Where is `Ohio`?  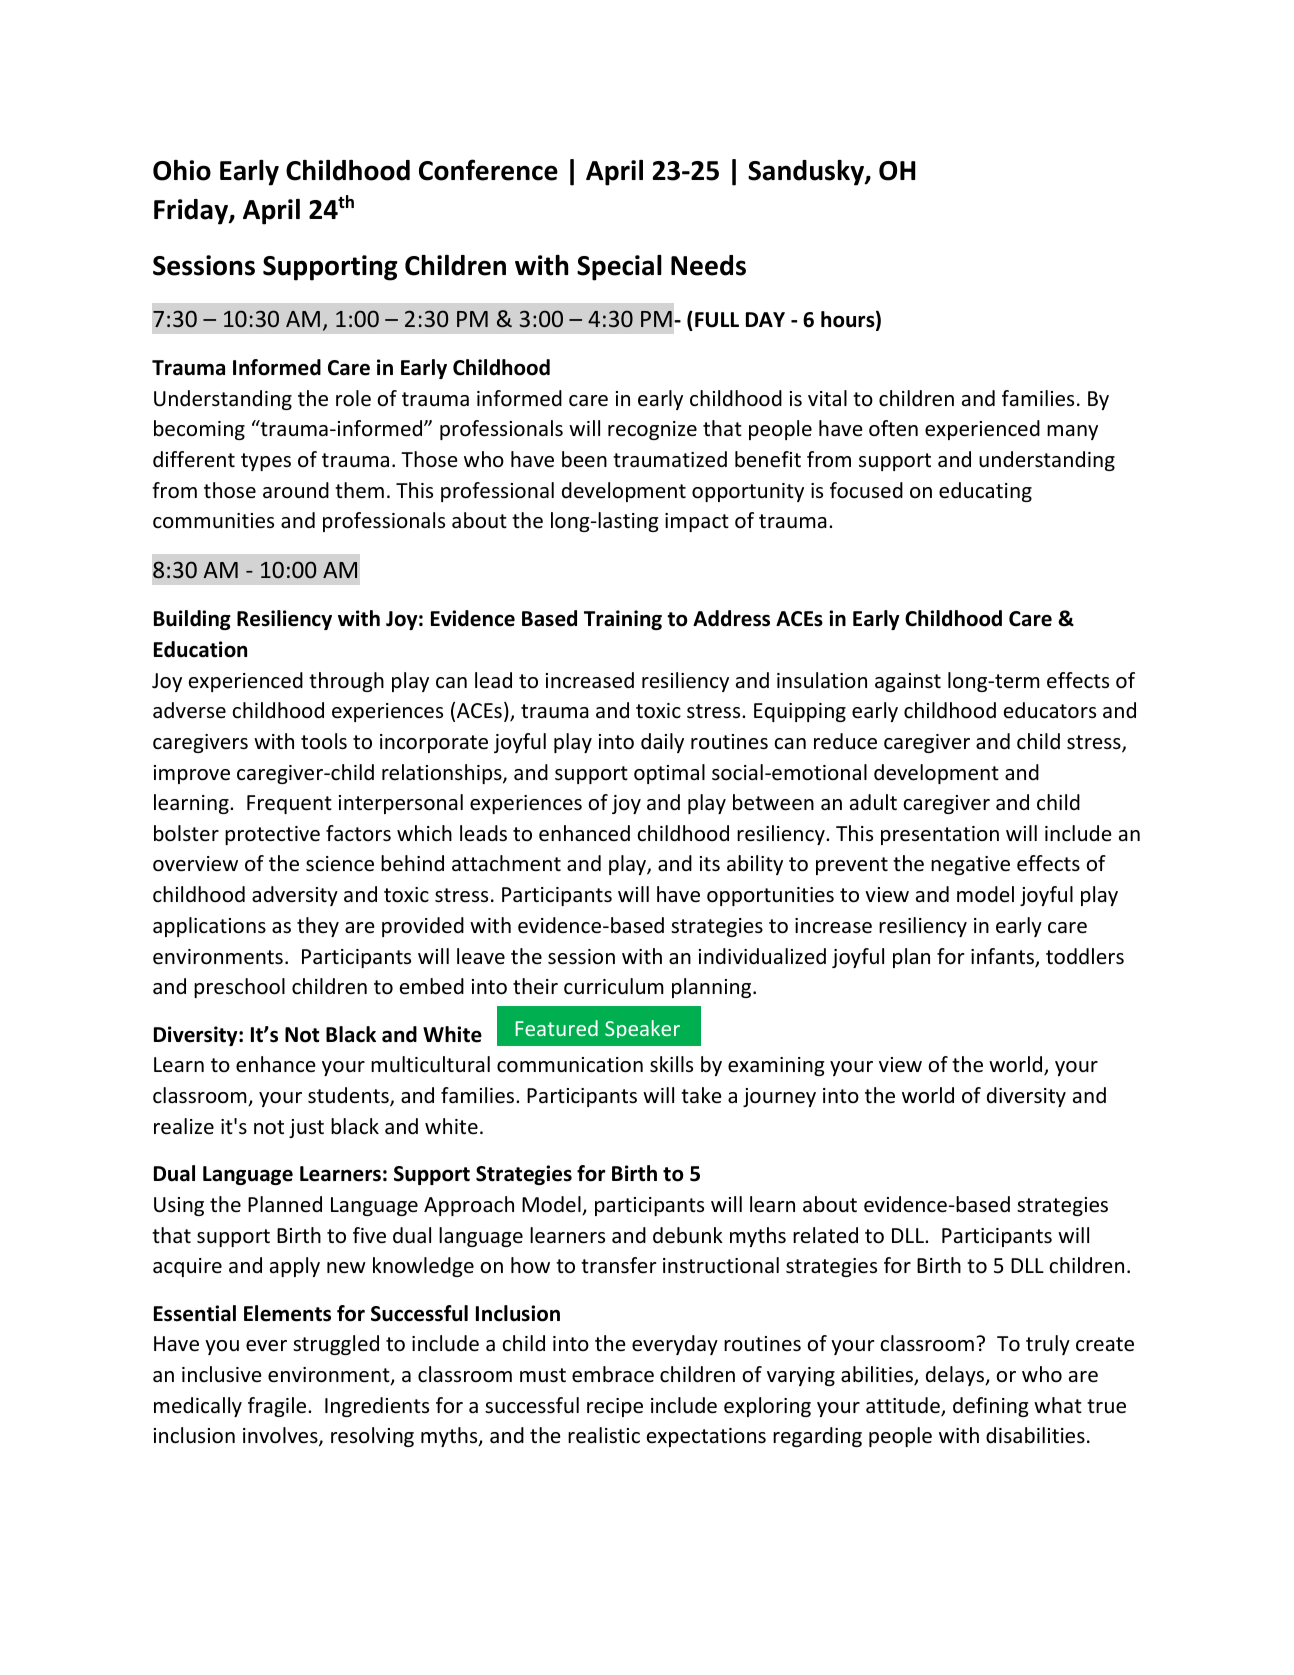
Ohio is located at coordinates (182, 170).
